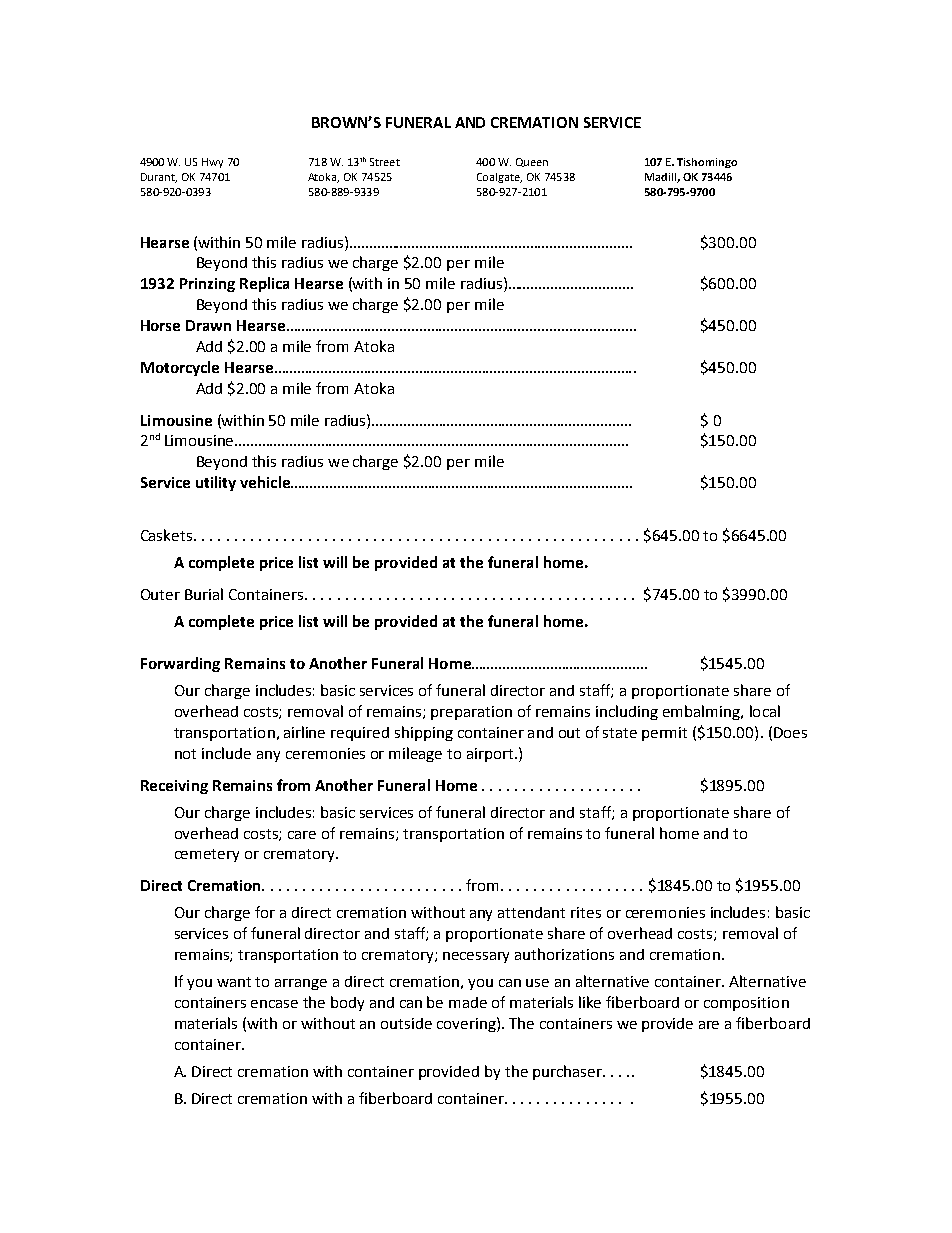 The image size is (952, 1233). Describe the element at coordinates (532, 162) in the screenshot. I see `Queen` at that location.
